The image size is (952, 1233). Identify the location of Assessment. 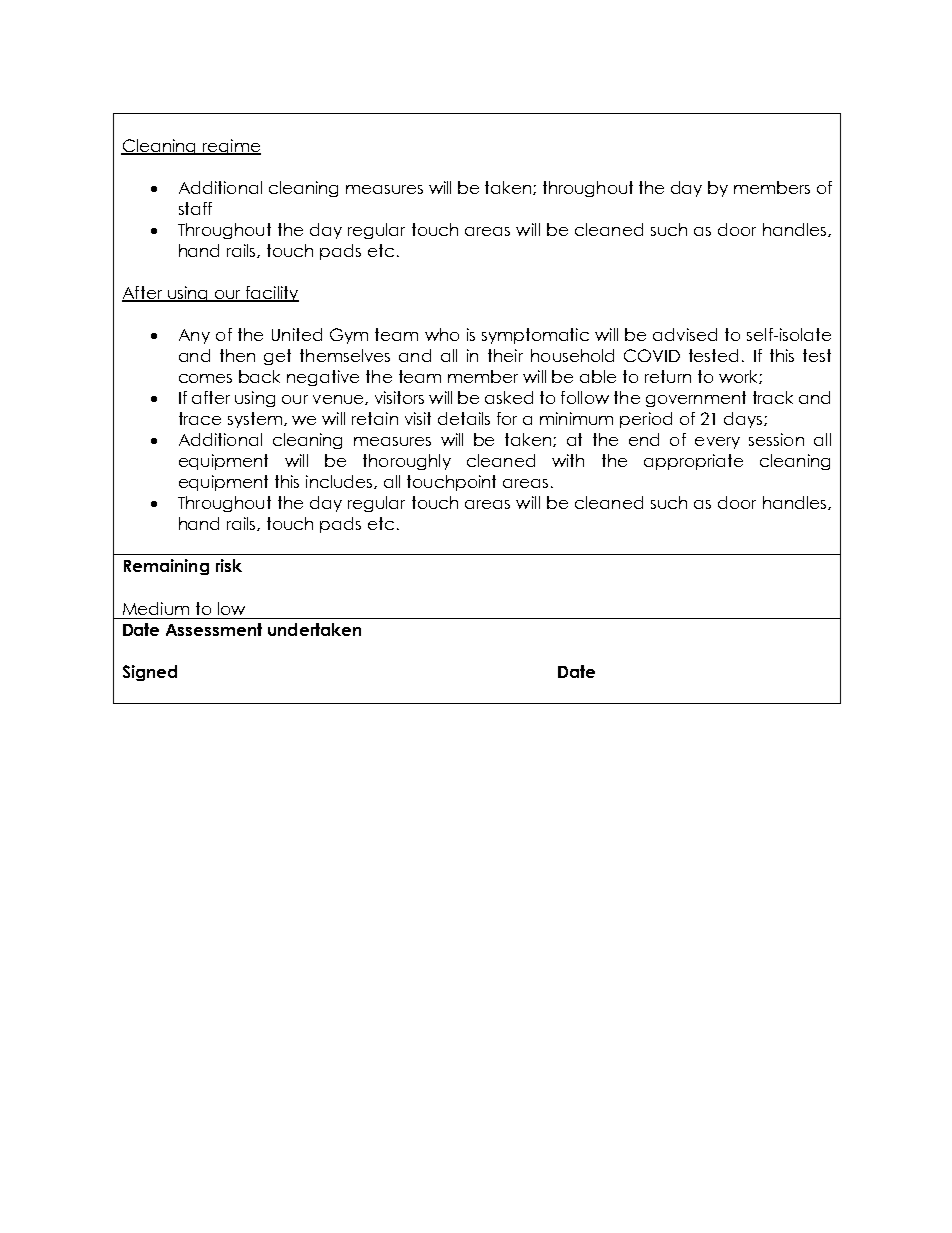
(214, 629).
